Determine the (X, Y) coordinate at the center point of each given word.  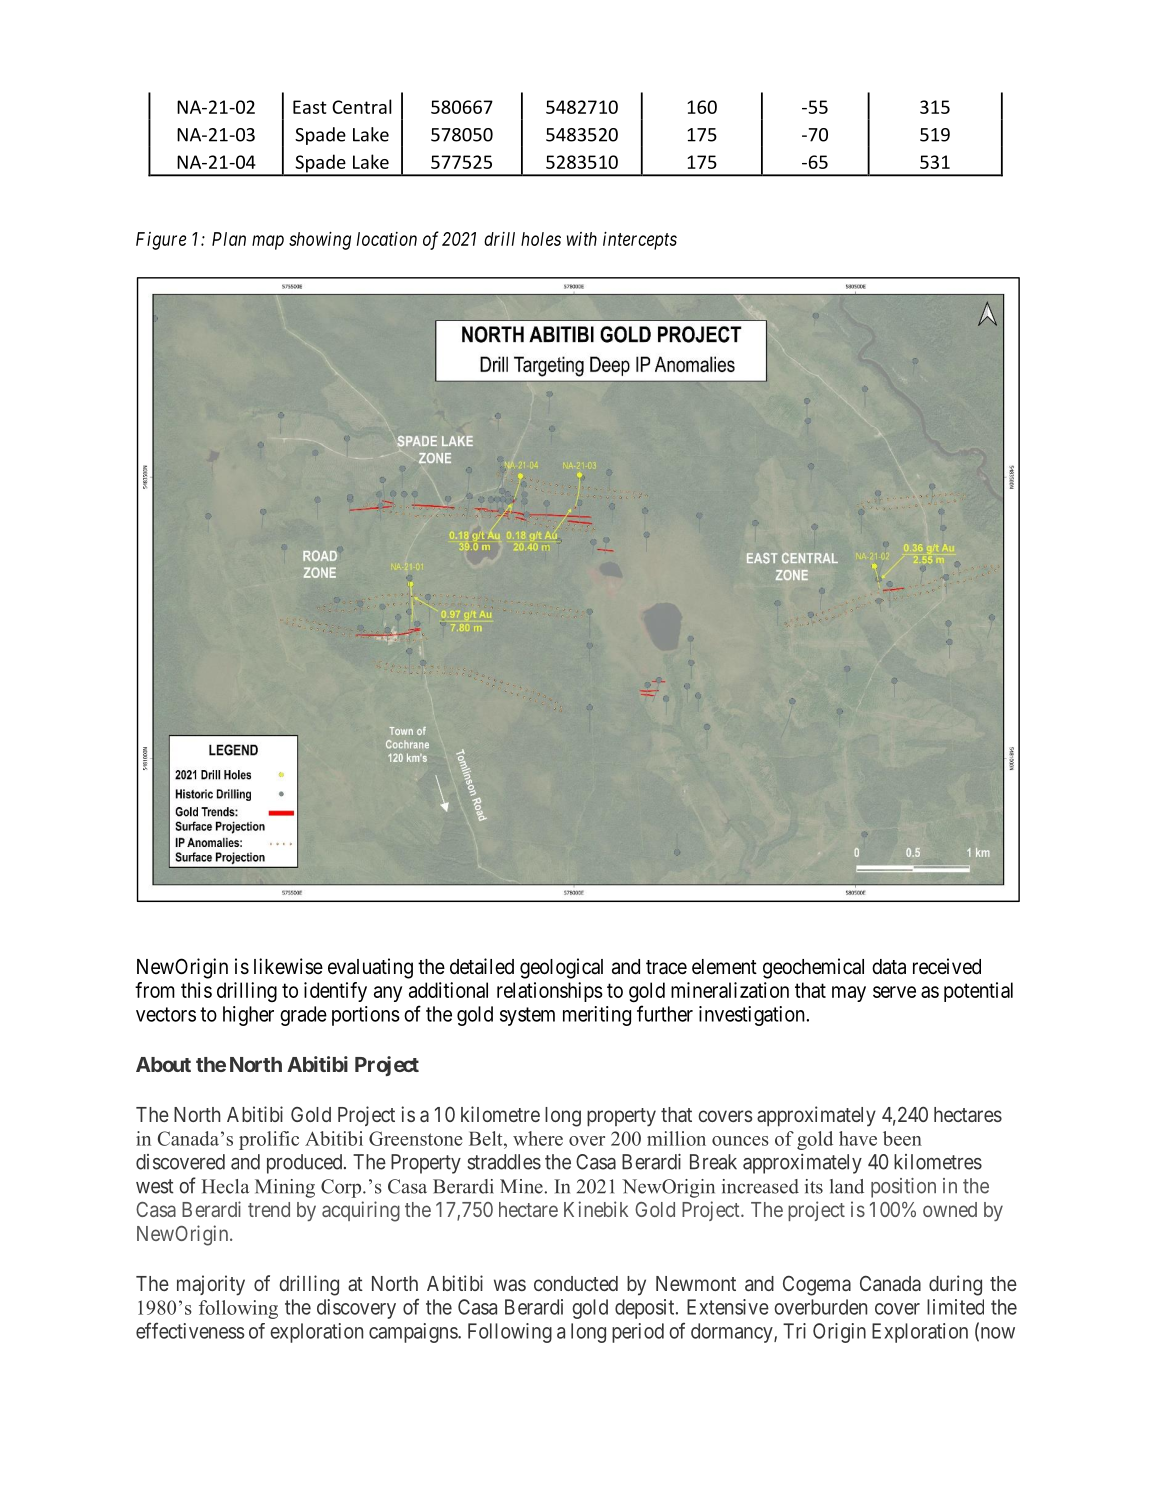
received (947, 966)
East (310, 107)
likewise (288, 966)
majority (211, 1285)
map (268, 242)
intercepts (640, 241)
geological (561, 968)
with (582, 239)
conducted (576, 1283)
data (889, 967)
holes (541, 239)
